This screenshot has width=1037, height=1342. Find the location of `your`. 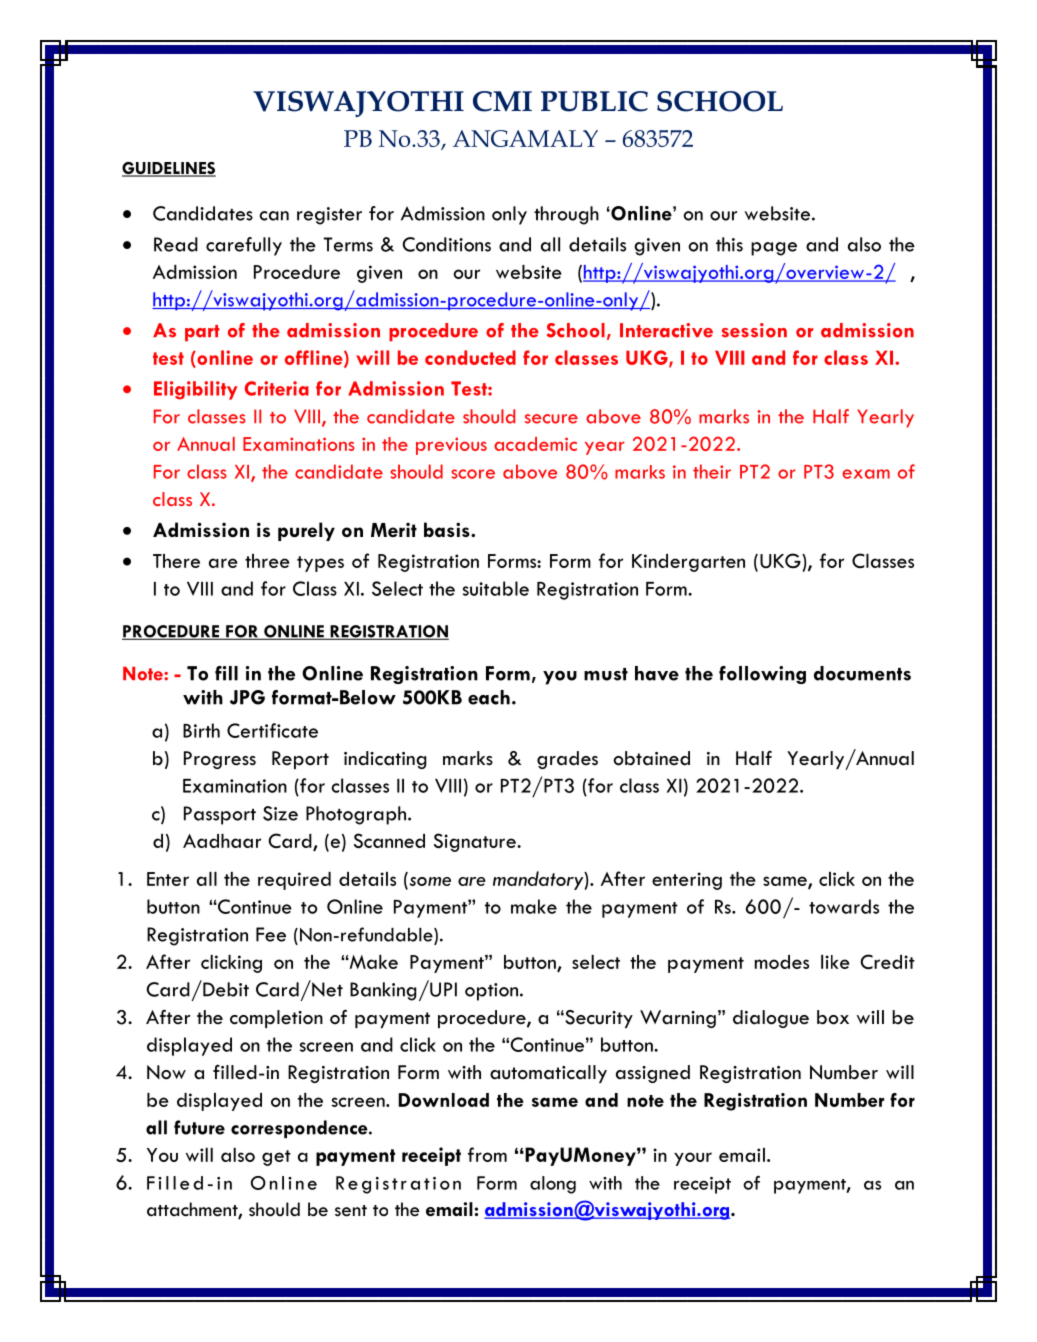

your is located at coordinates (693, 1159).
